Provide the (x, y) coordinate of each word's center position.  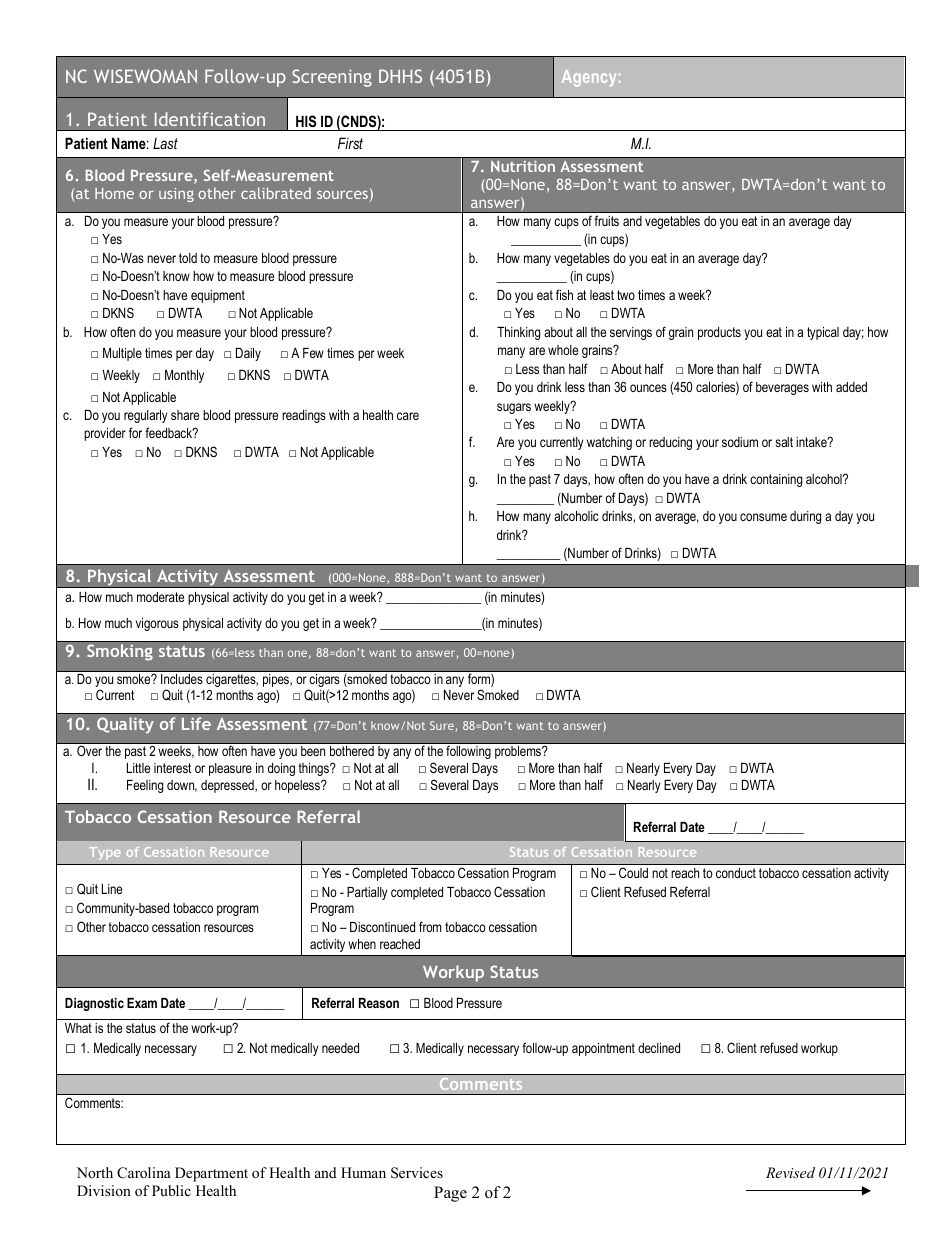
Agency (589, 78)
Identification (210, 119)
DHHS (400, 76)
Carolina (144, 1173)
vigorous (157, 624)
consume (763, 517)
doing (281, 769)
